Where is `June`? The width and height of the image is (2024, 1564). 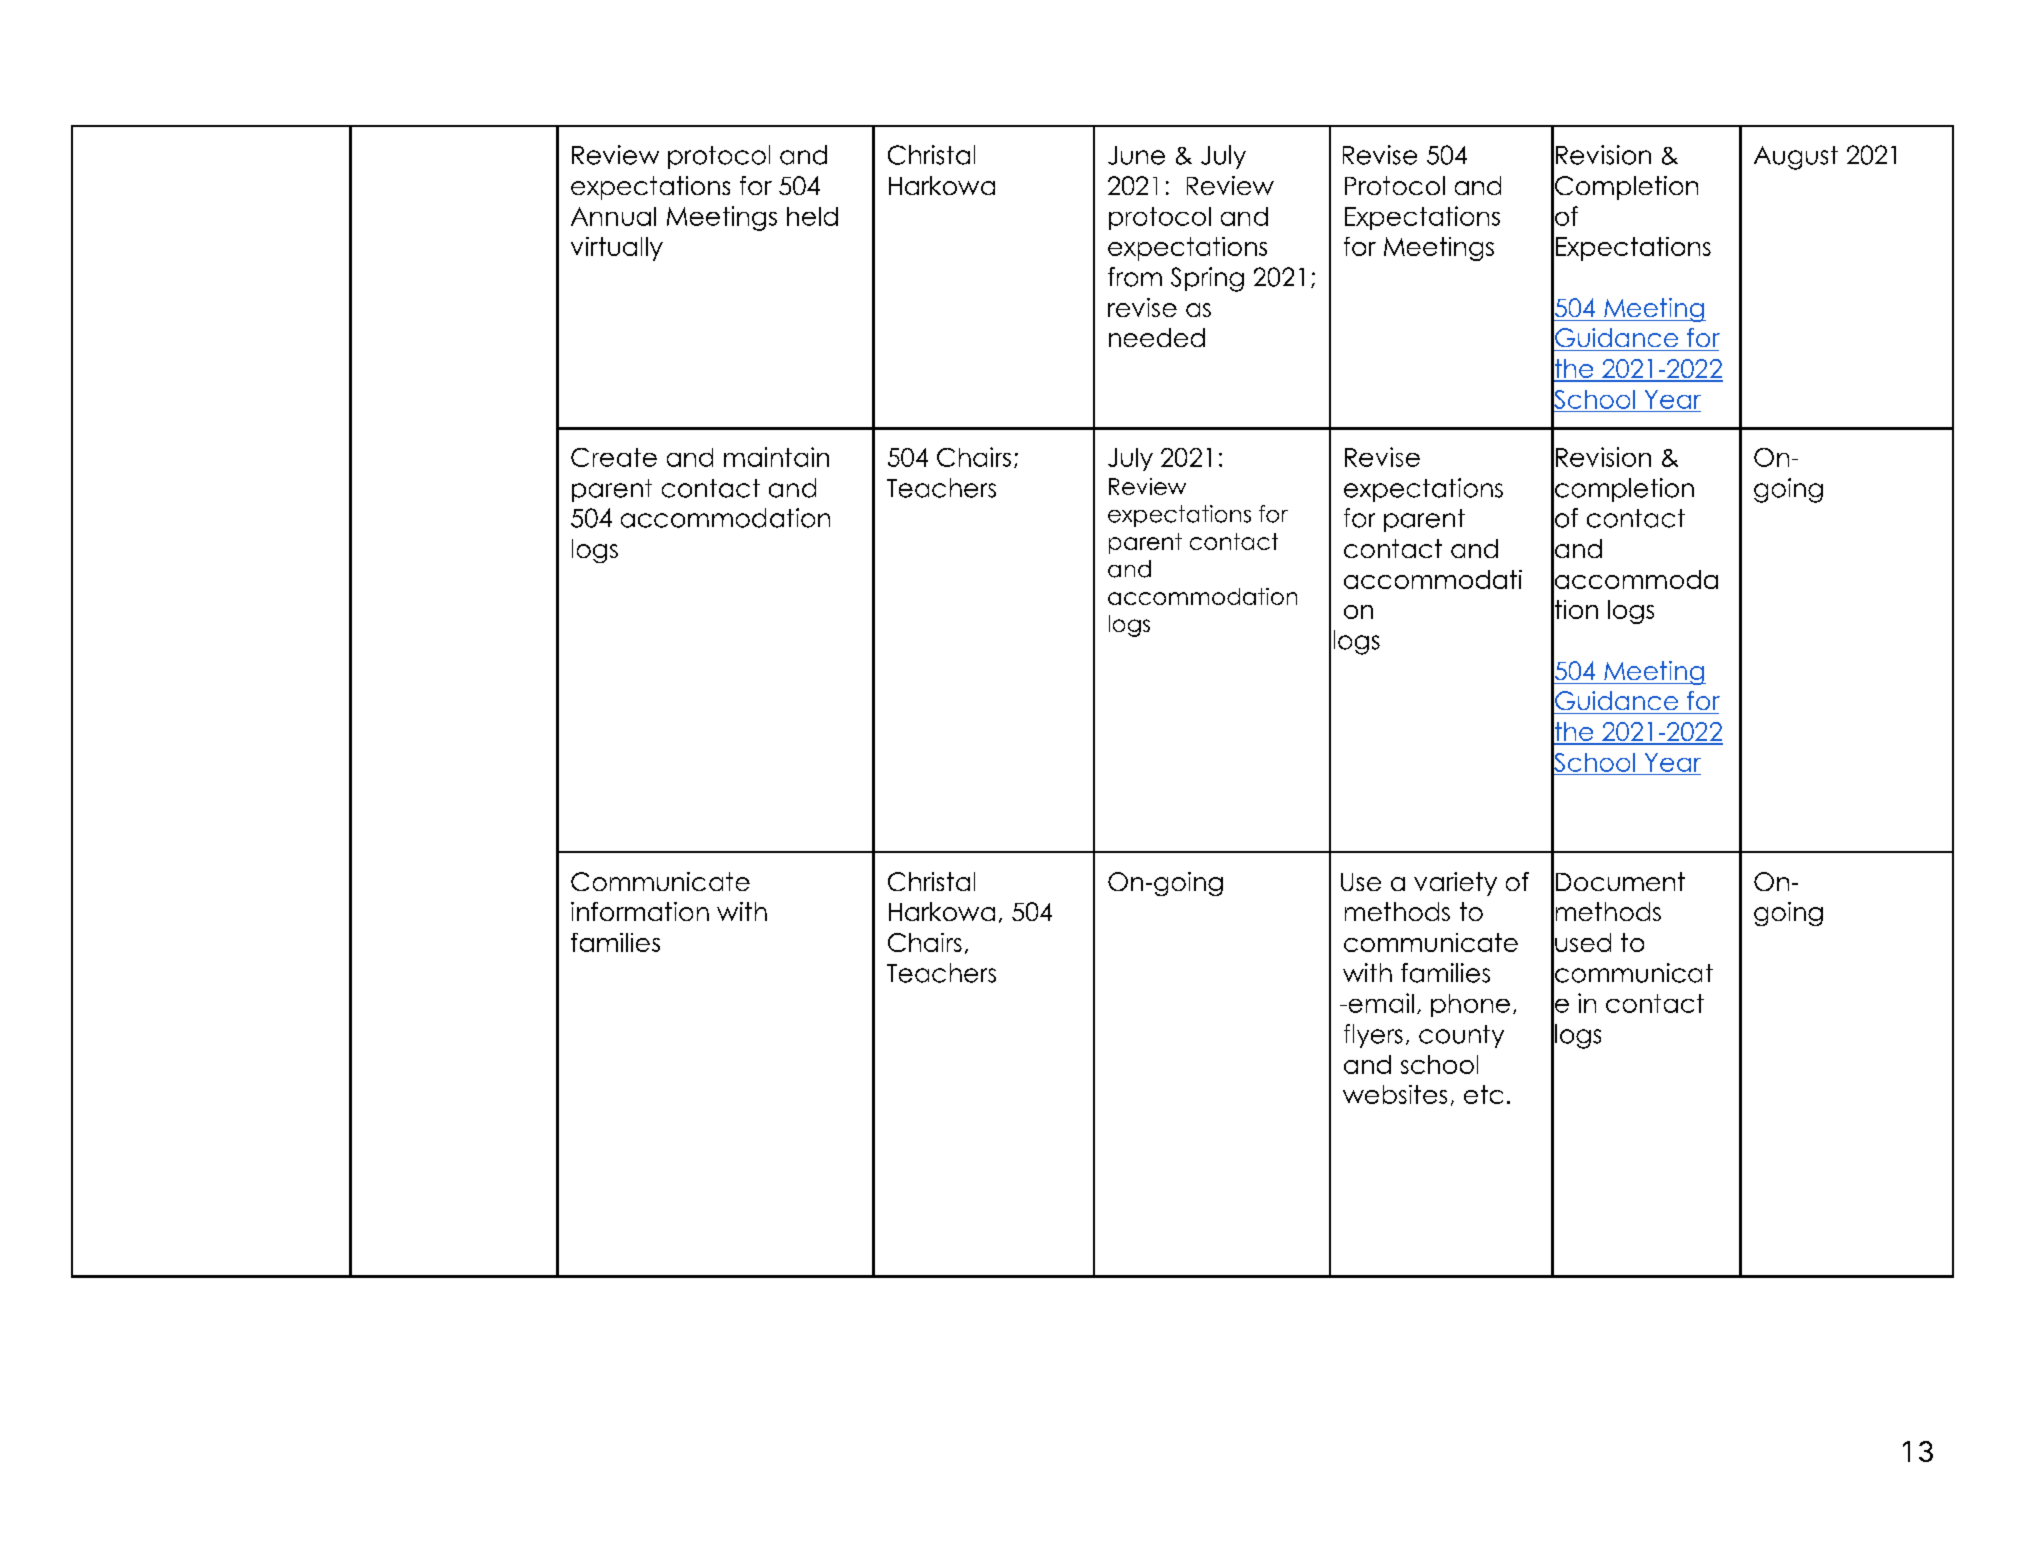
June is located at coordinates (1136, 155).
